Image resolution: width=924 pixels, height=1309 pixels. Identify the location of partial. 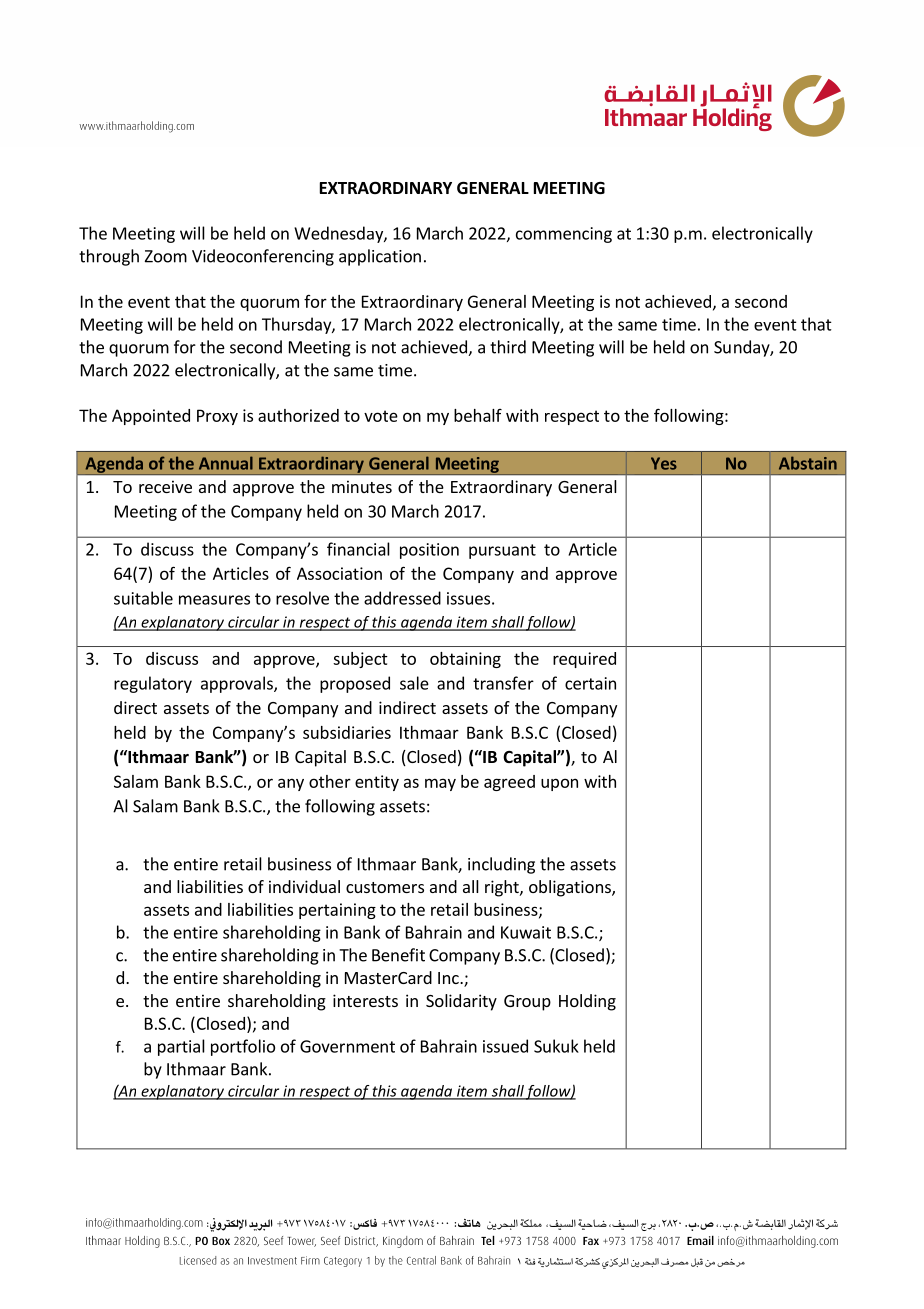
(181, 1047).
